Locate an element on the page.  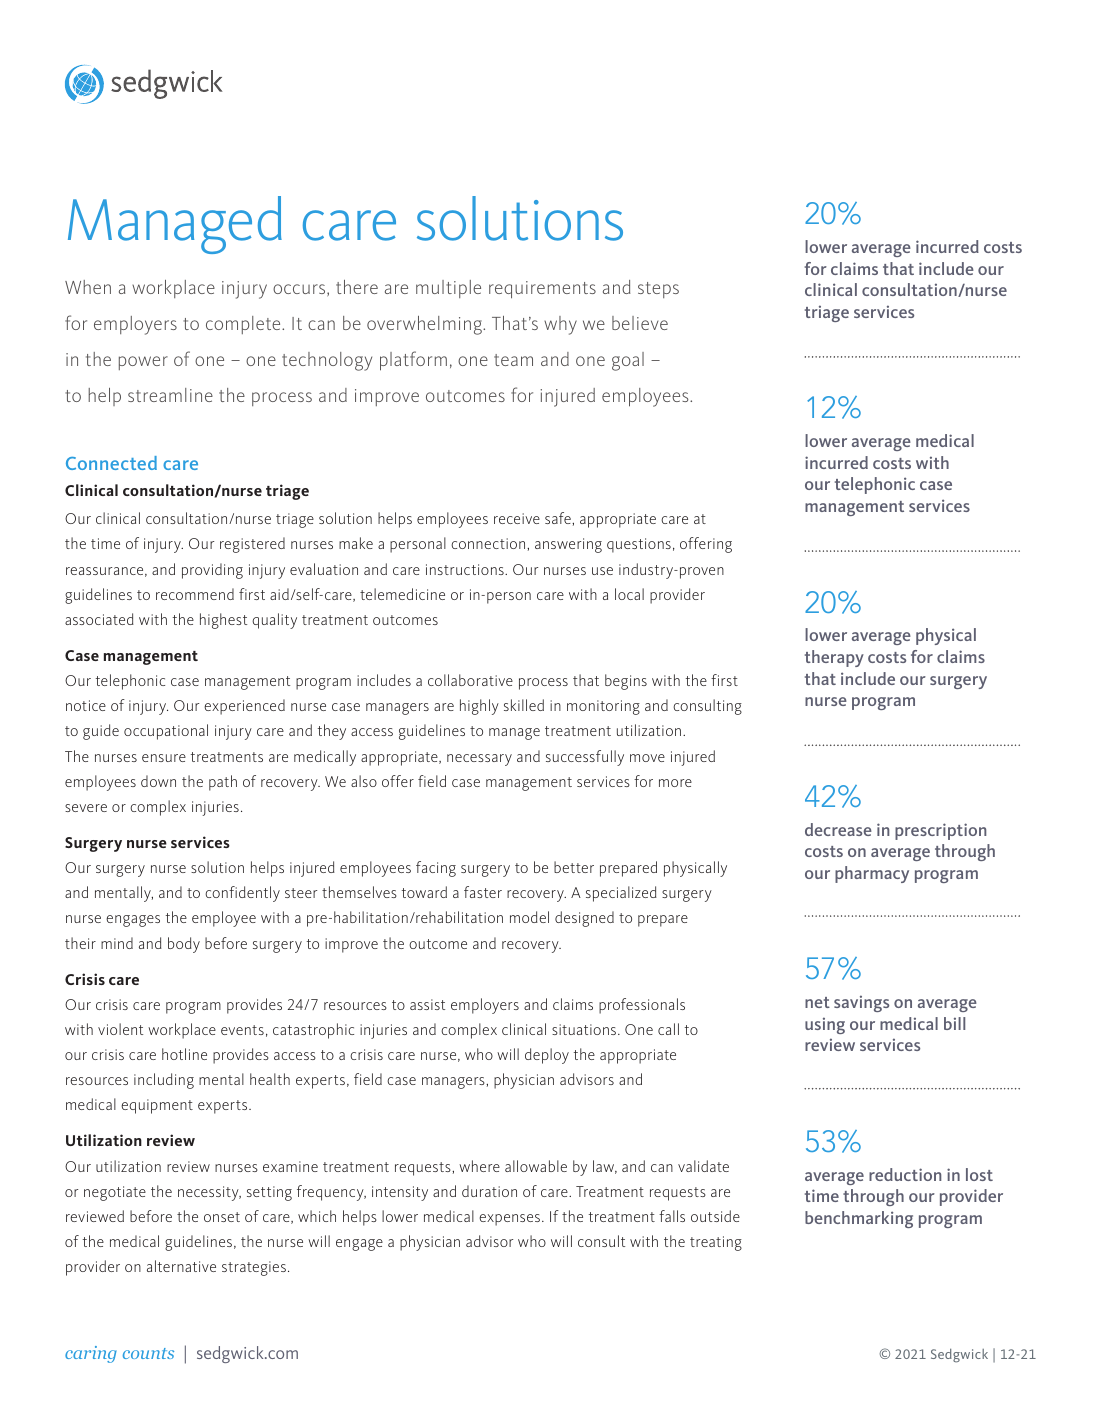
including is located at coordinates (164, 1081).
